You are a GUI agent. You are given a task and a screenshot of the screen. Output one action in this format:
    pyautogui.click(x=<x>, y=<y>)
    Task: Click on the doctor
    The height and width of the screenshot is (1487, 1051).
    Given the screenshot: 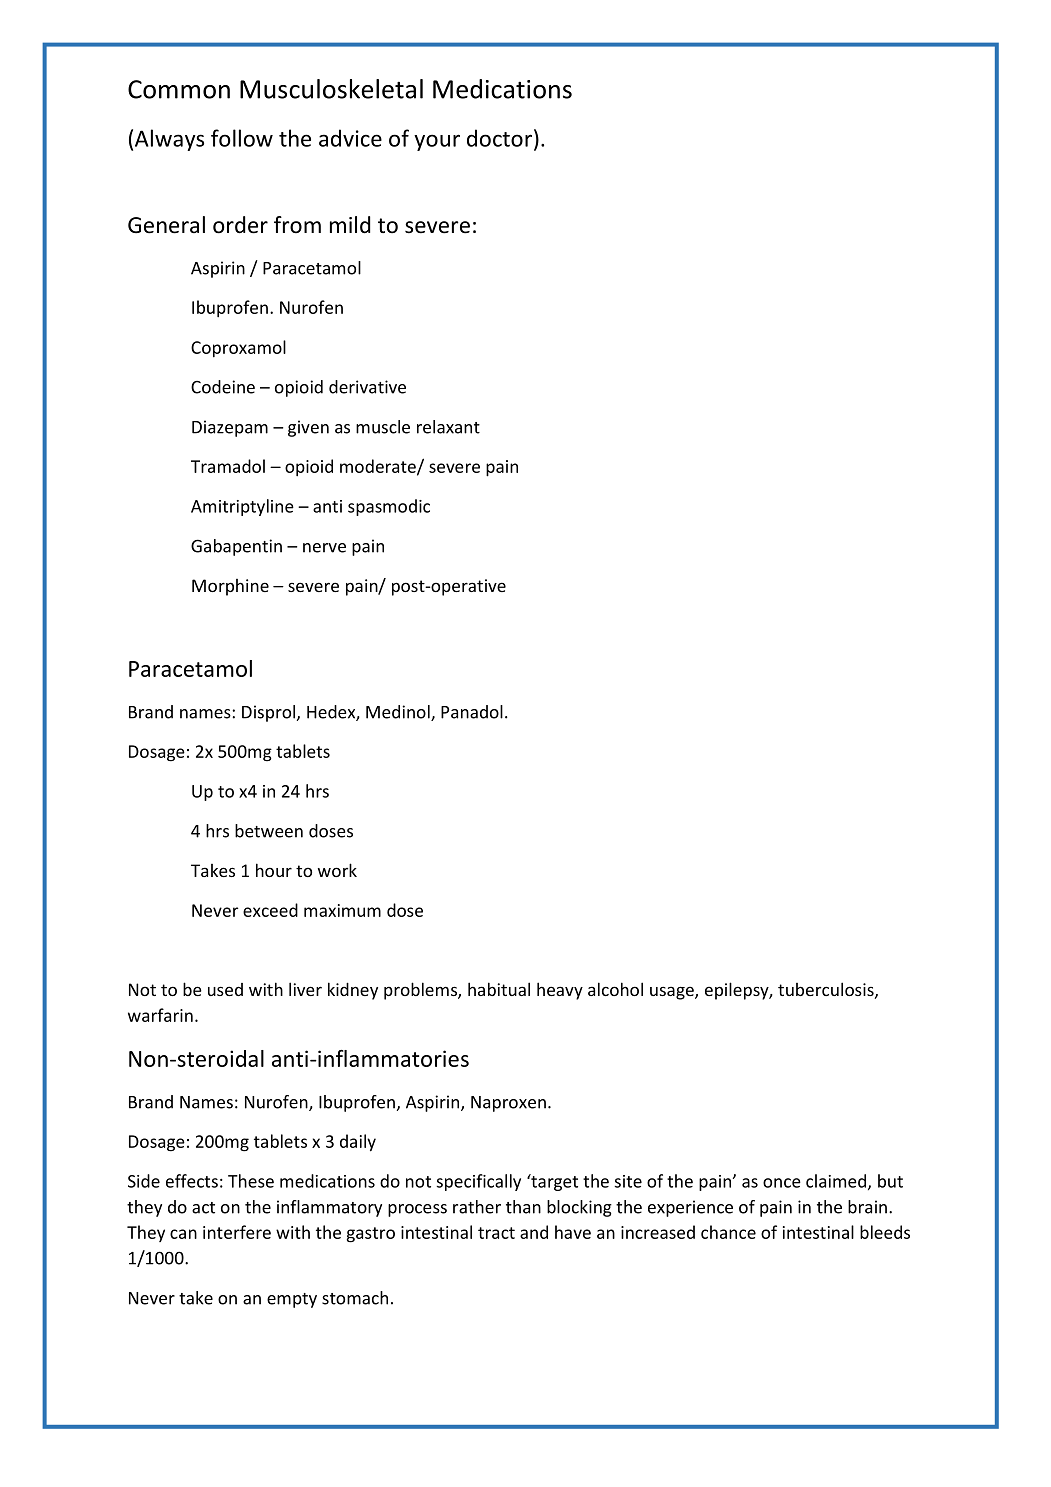 What is the action you would take?
    pyautogui.click(x=499, y=138)
